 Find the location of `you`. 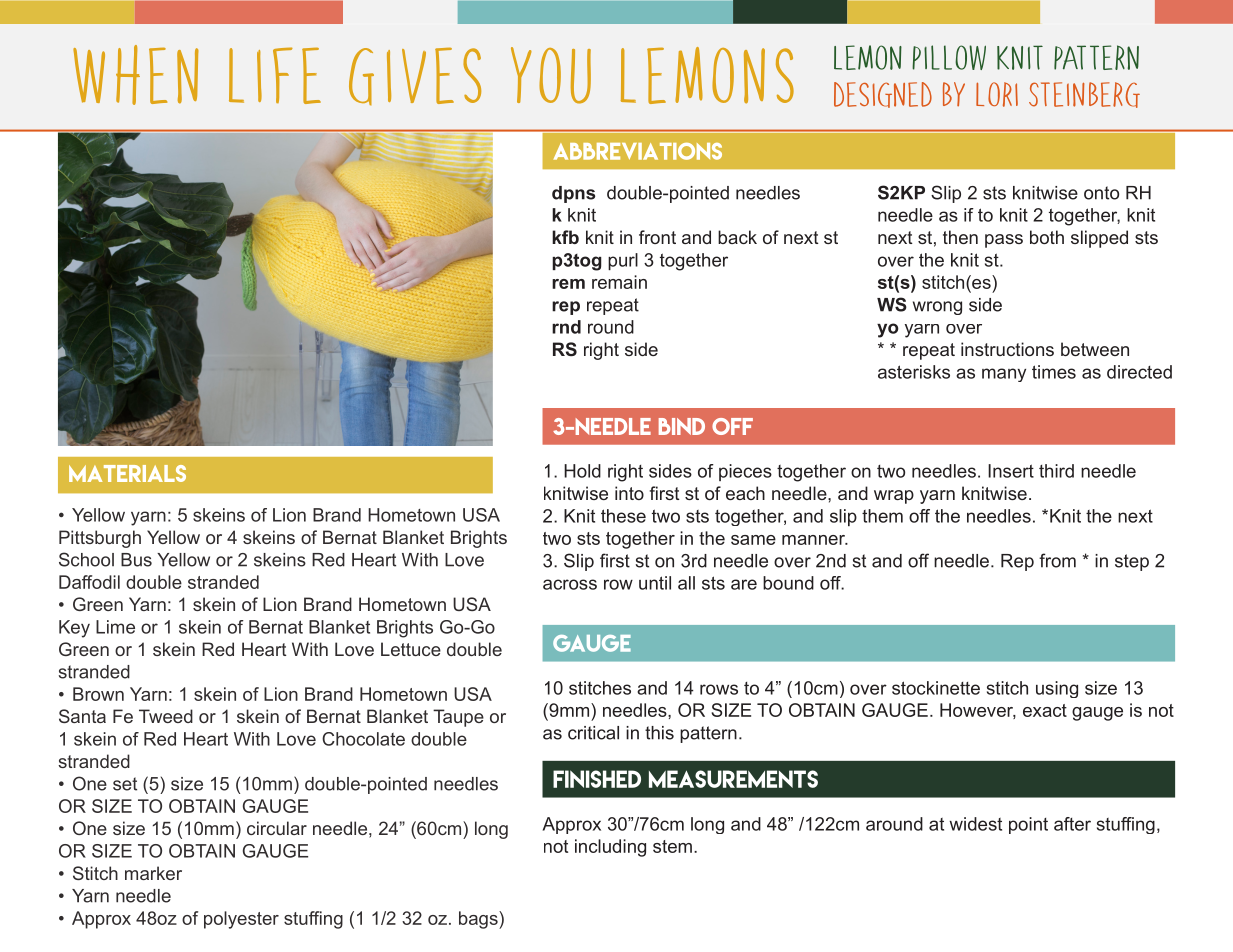

you is located at coordinates (551, 75).
